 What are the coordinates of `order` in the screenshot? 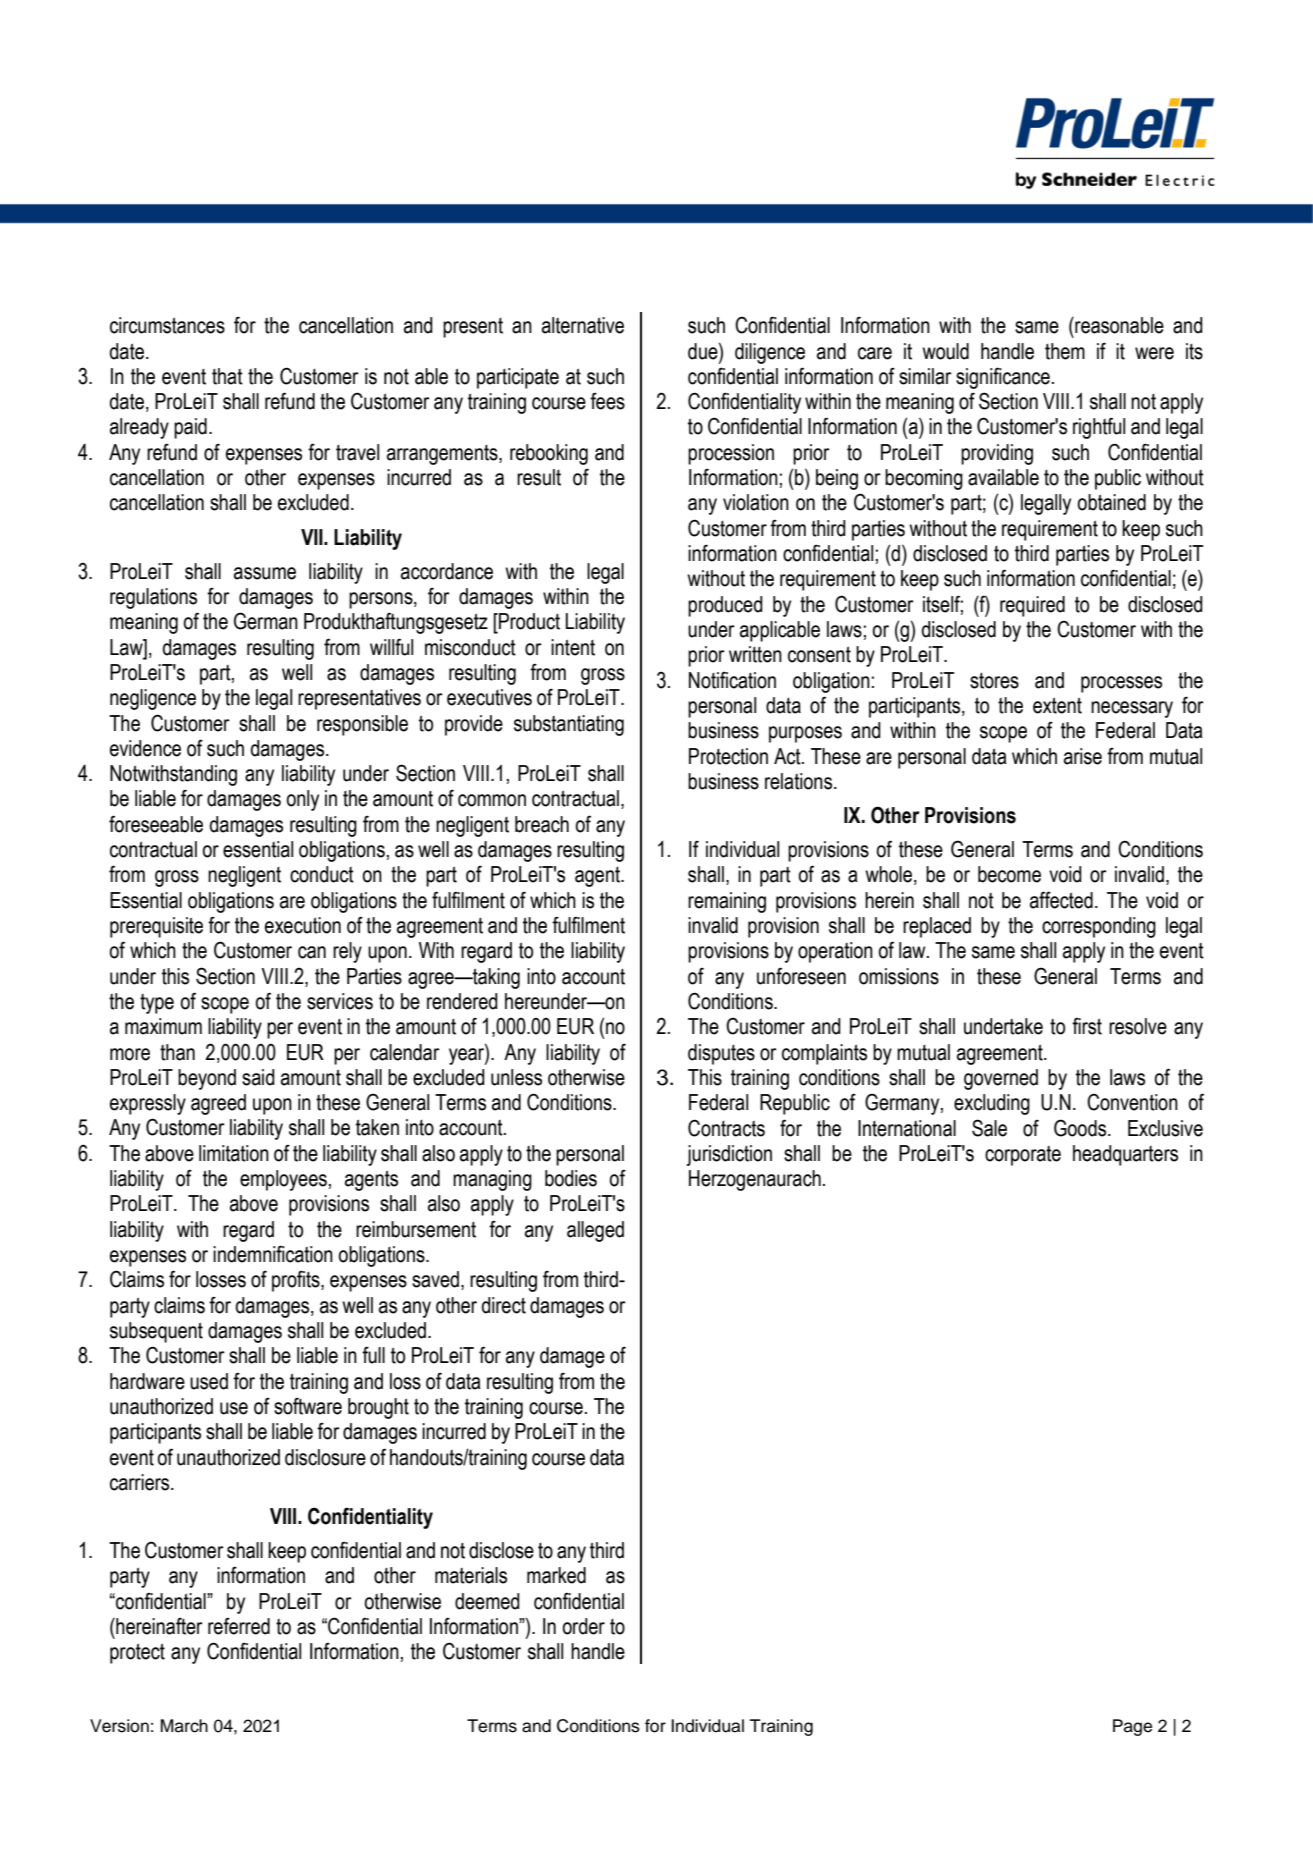 It's located at (583, 1626).
